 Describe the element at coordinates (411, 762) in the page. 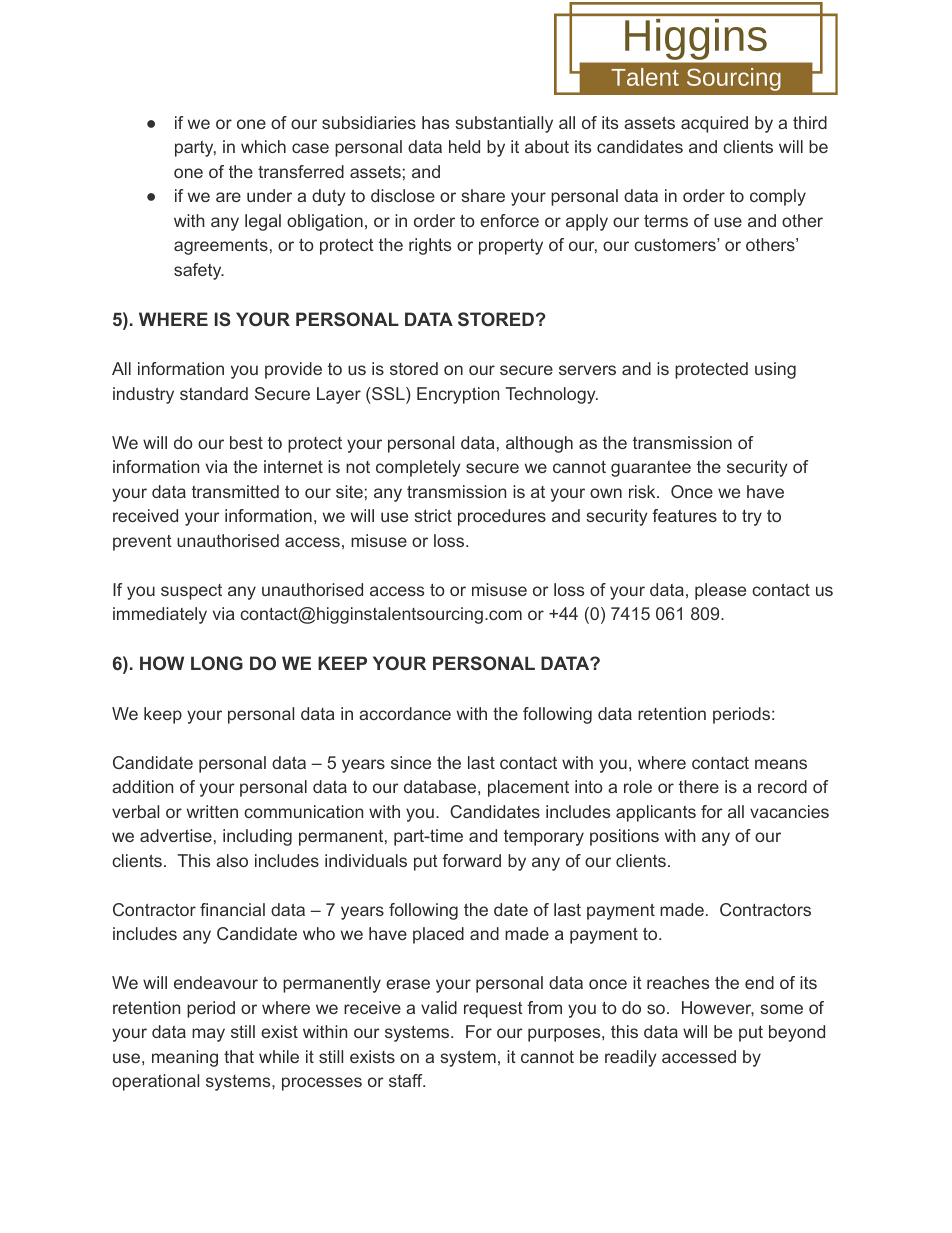

I see `since` at that location.
